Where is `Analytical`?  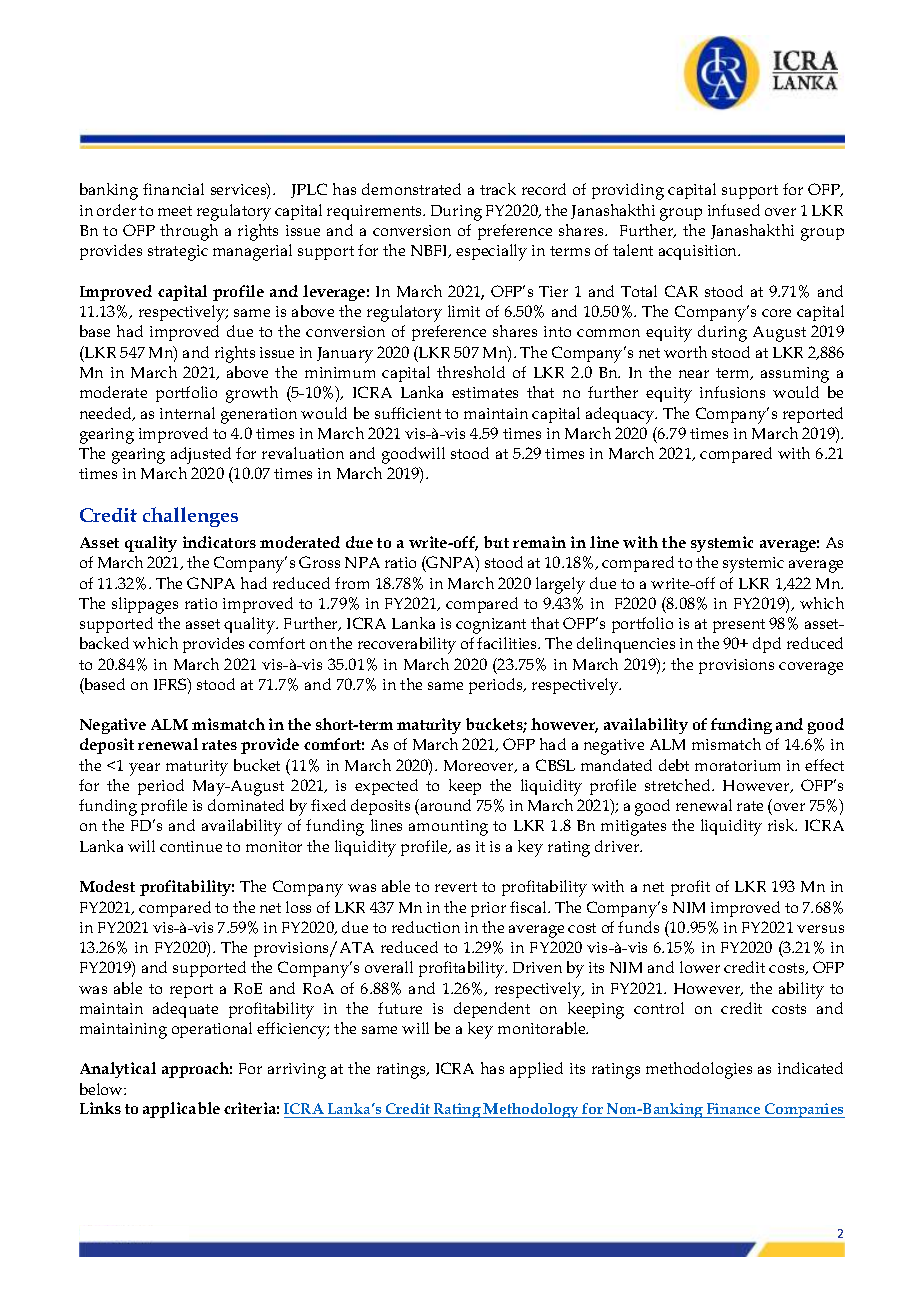
Analytical is located at coordinates (118, 1070).
